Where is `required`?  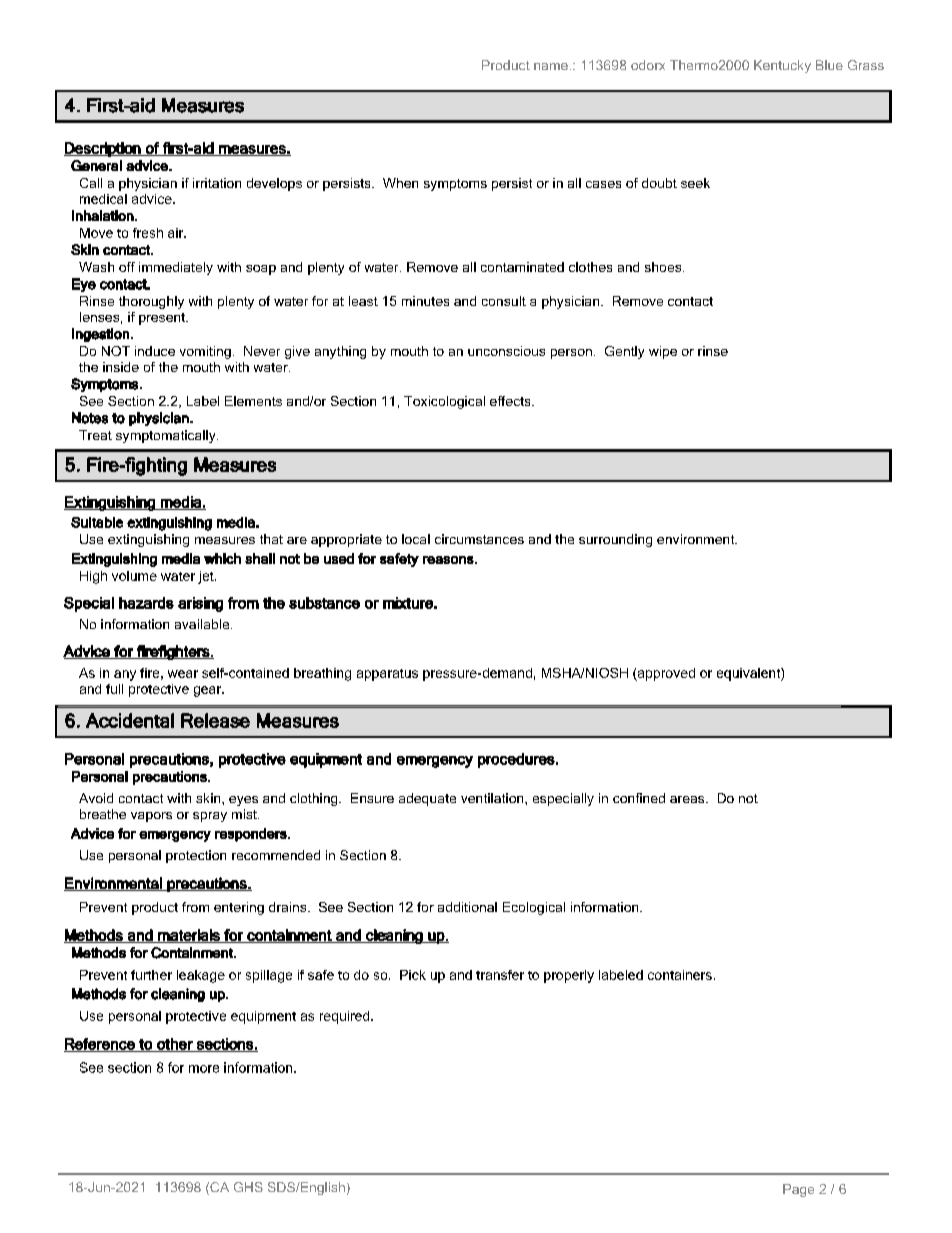 required is located at coordinates (346, 1017).
